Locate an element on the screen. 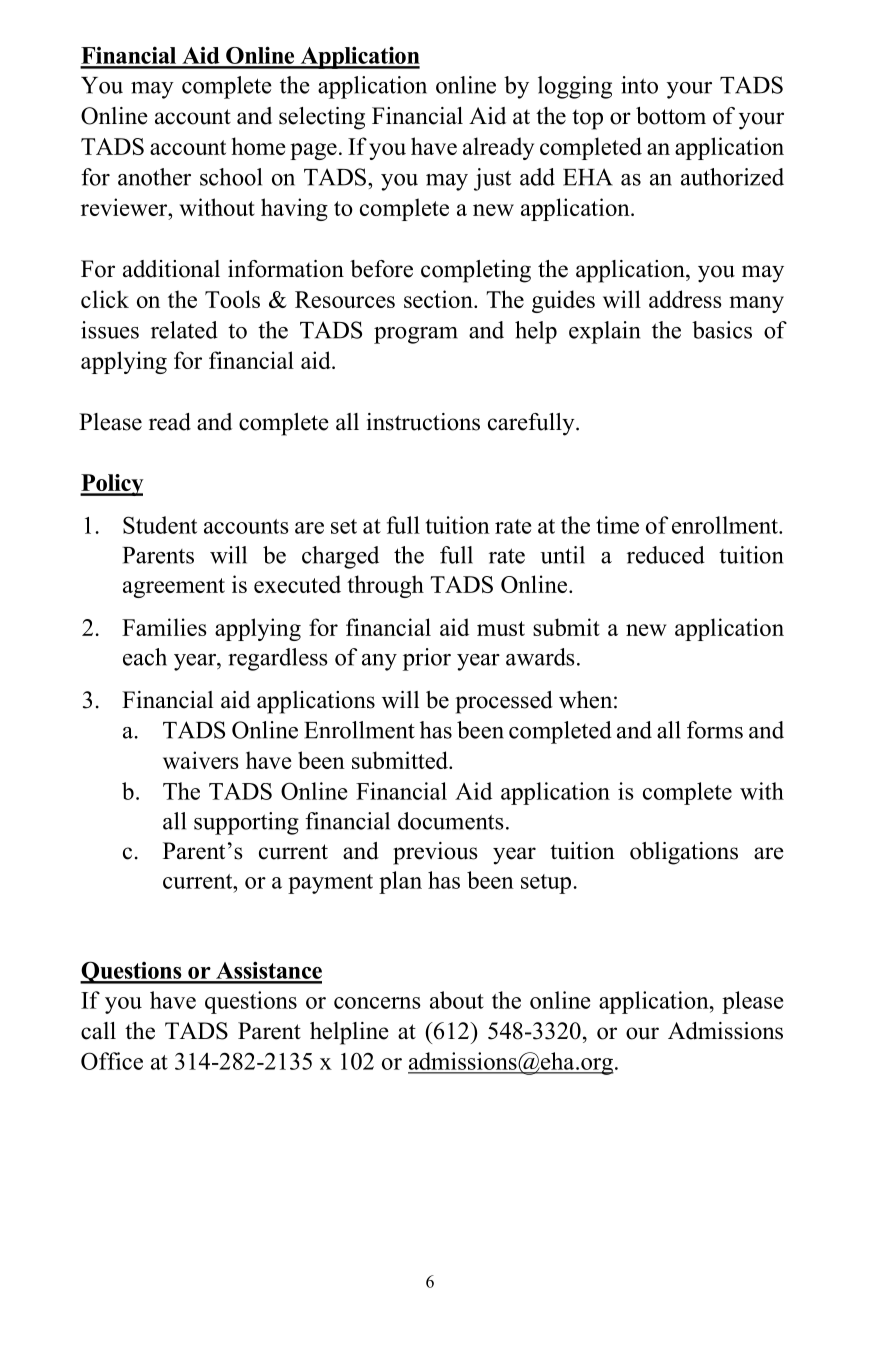 Image resolution: width=887 pixels, height=1372 pixels. Office is located at coordinates (112, 1061).
